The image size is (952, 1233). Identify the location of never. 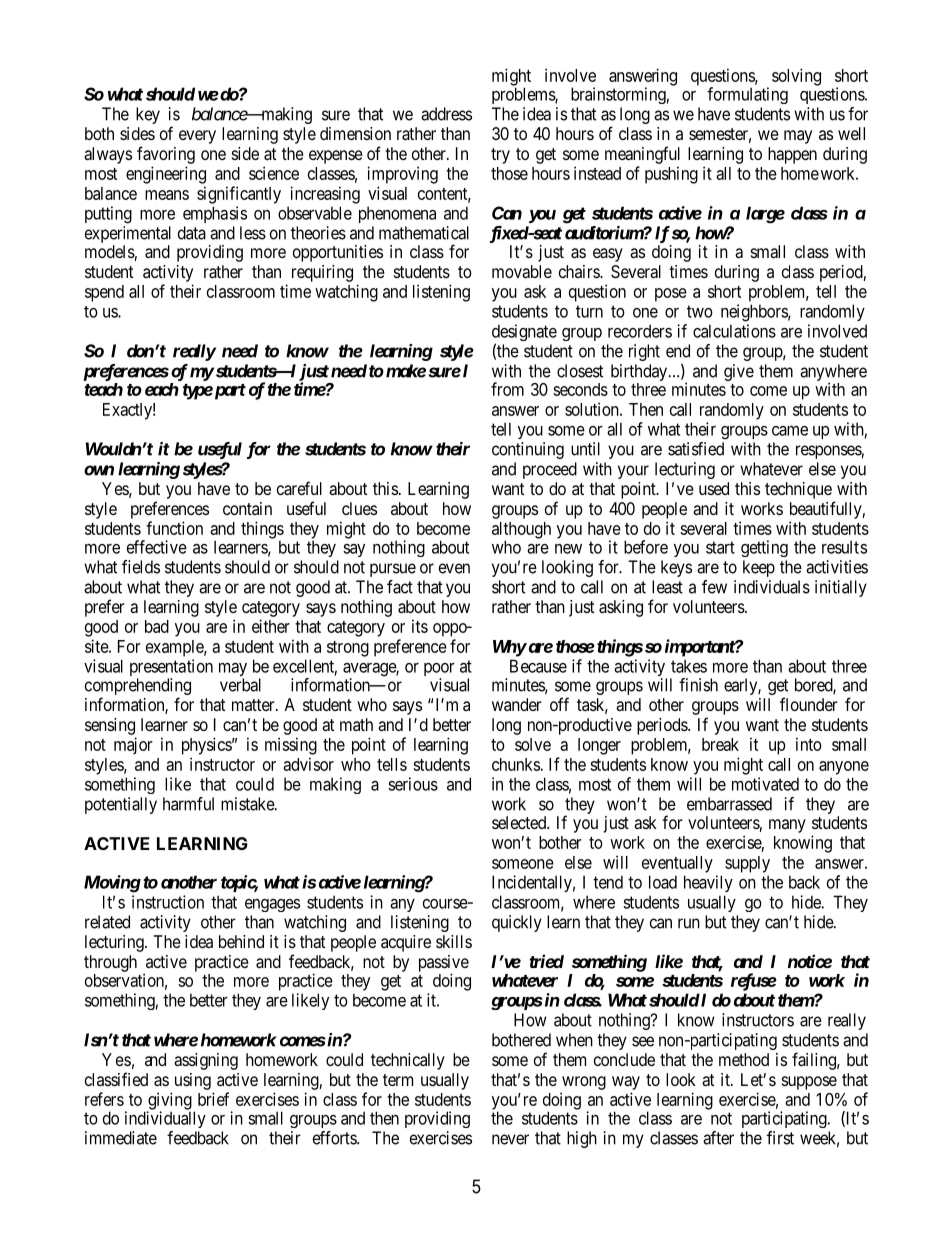
(510, 1139).
